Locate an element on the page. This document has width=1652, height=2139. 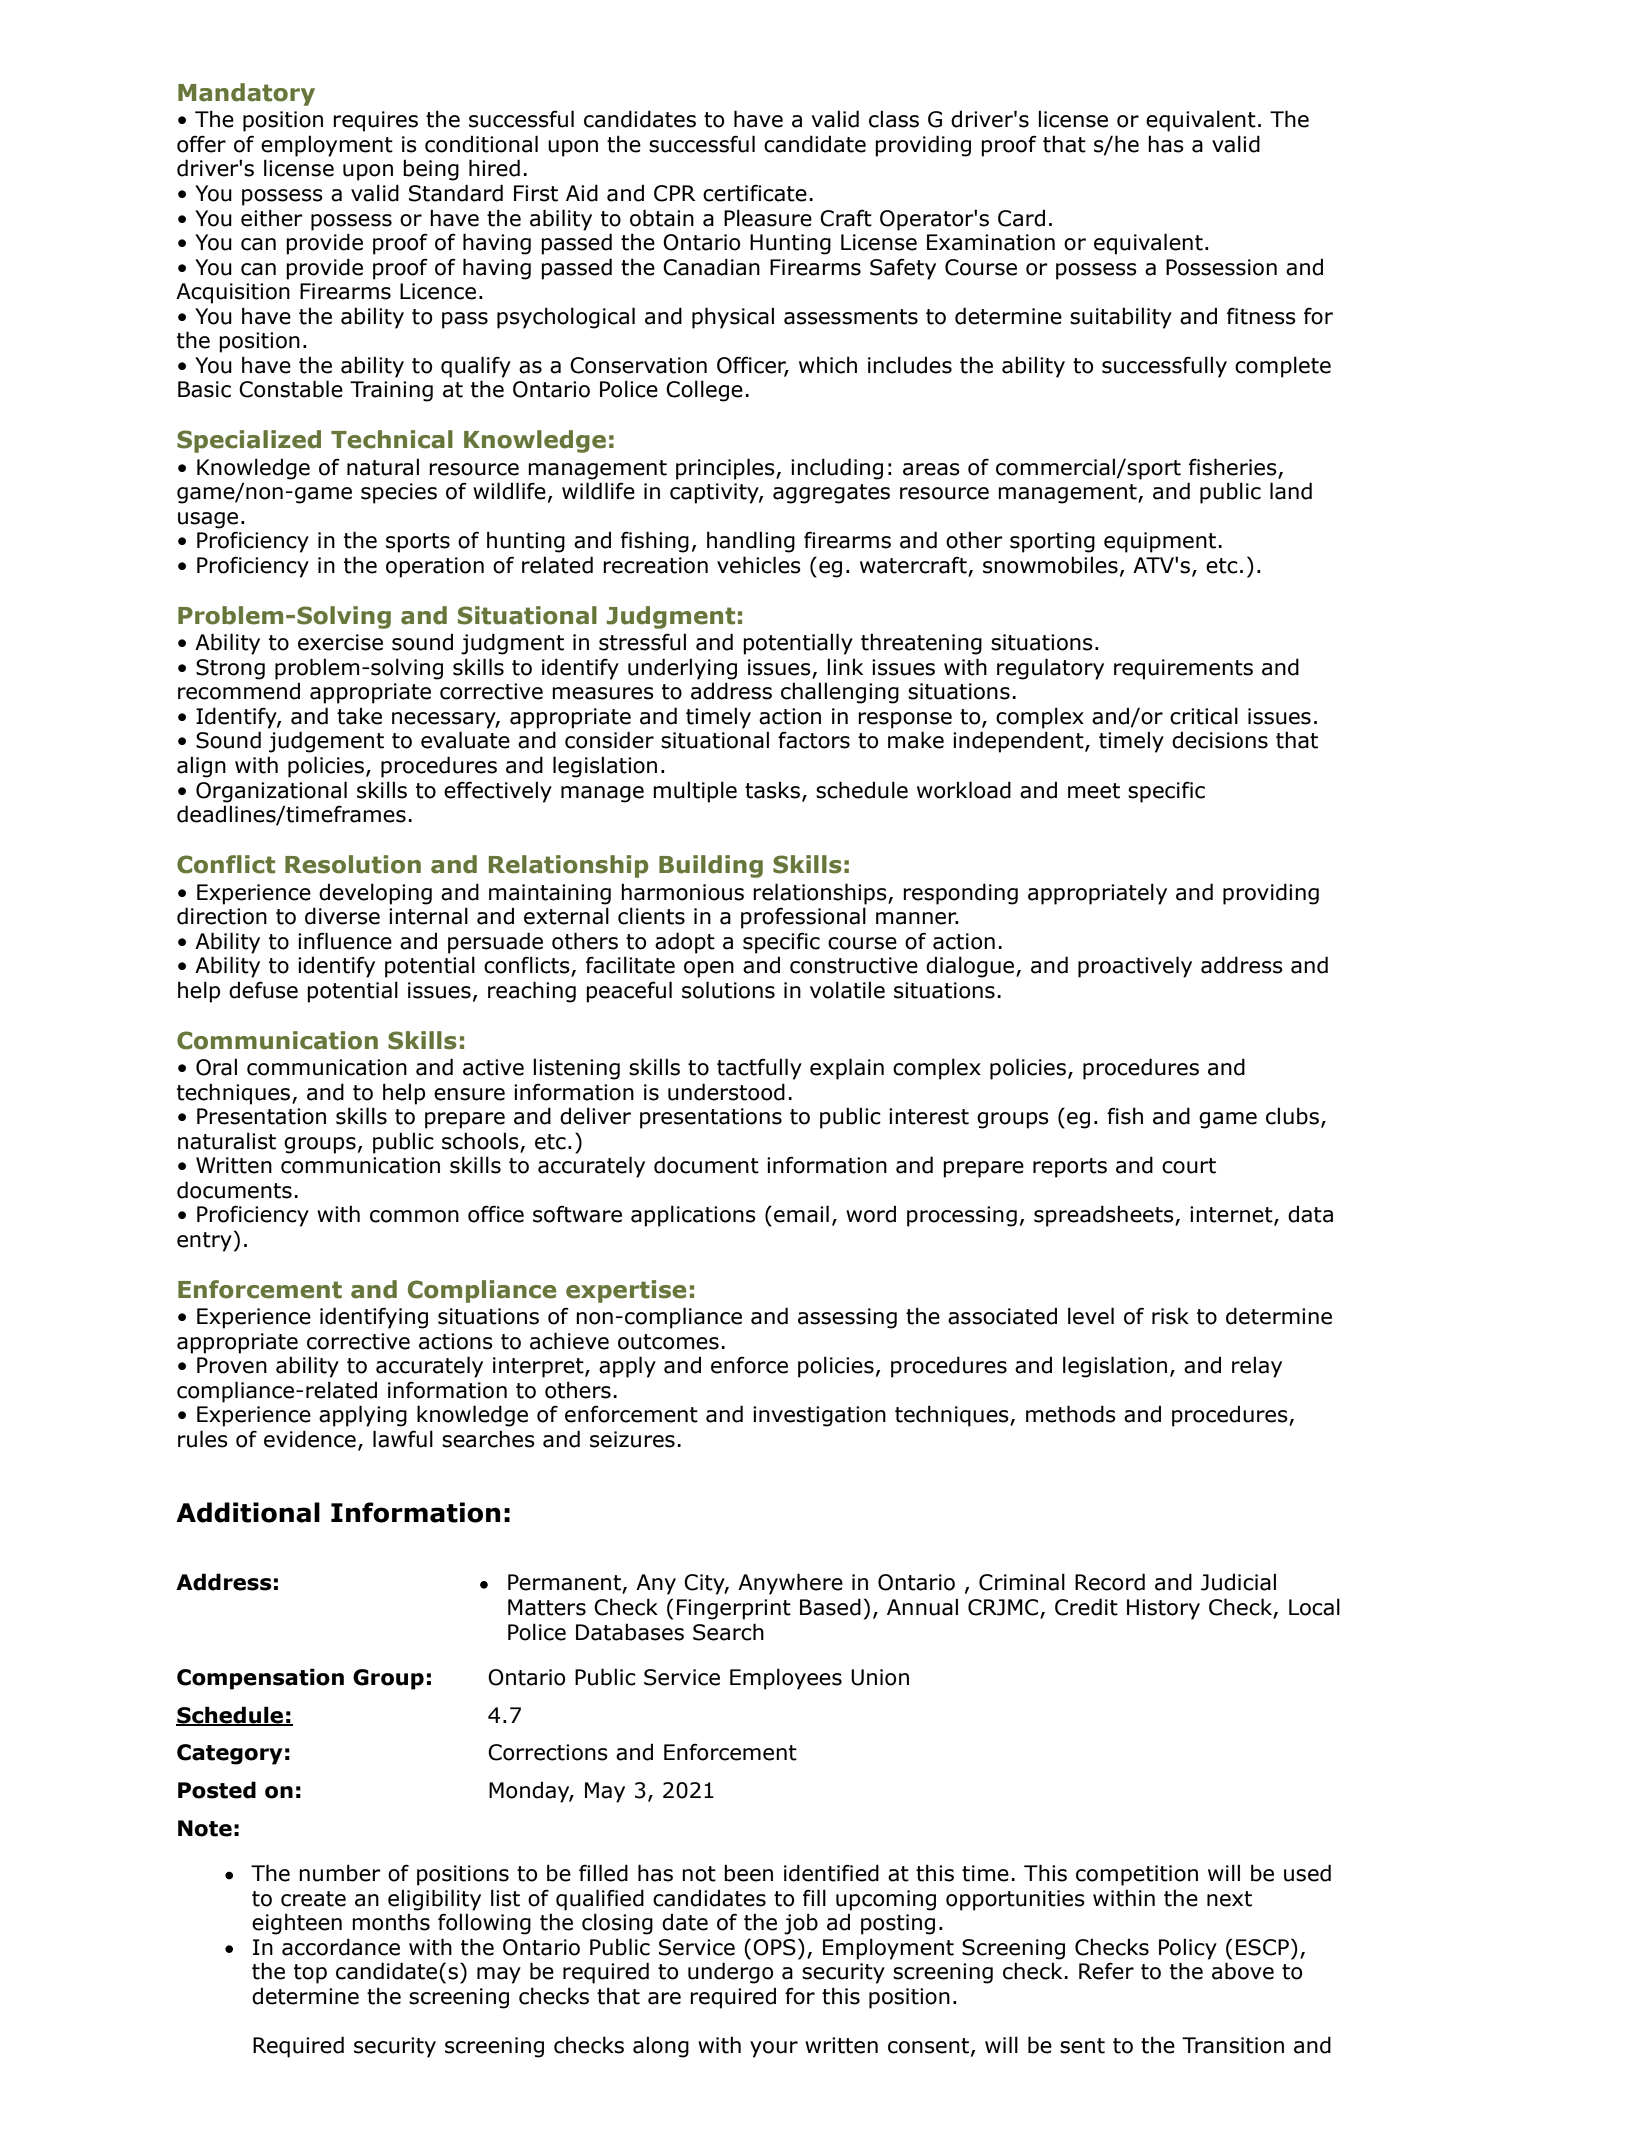
top is located at coordinates (310, 1974).
